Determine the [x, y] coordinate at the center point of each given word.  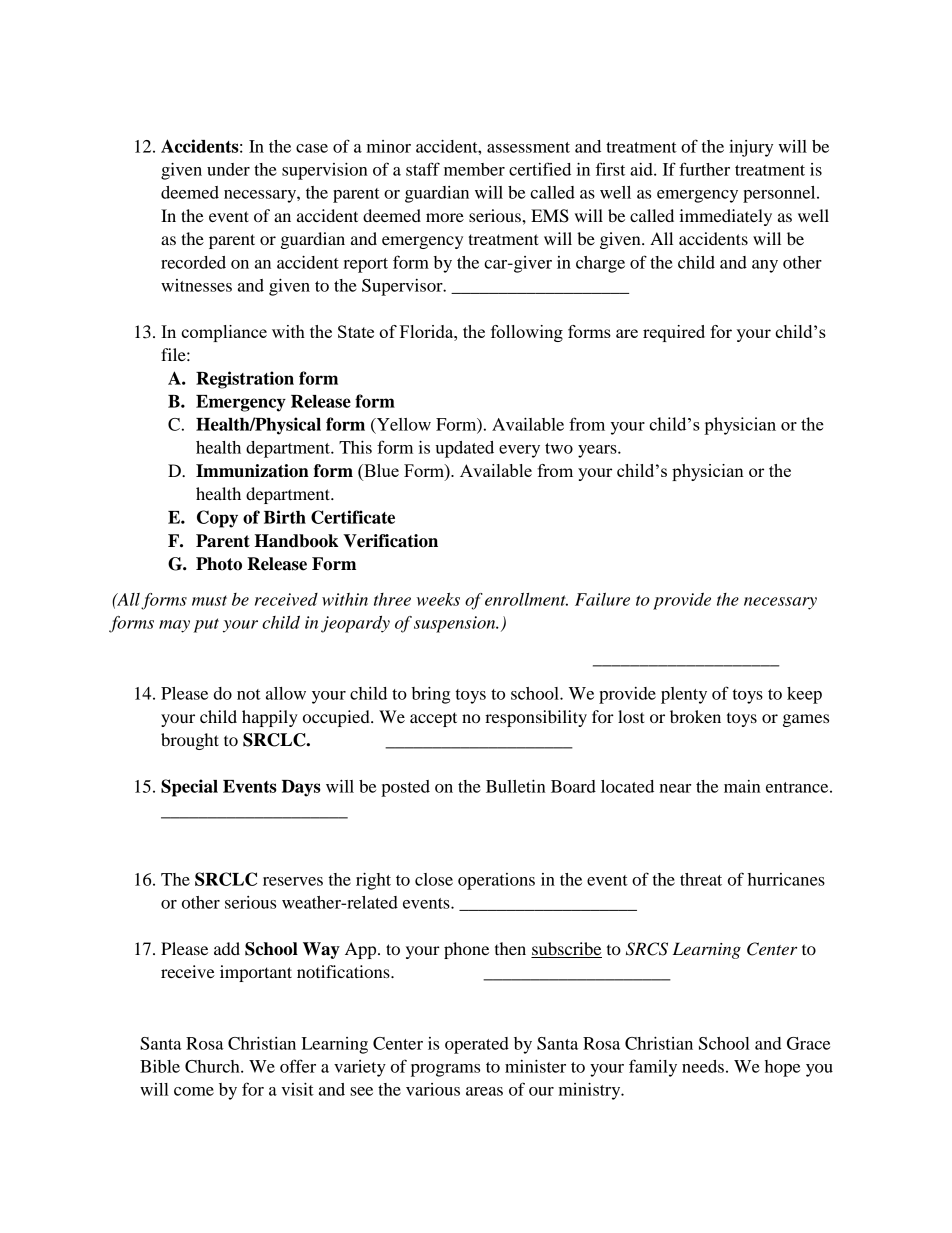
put [206, 625]
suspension [456, 624]
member [474, 169]
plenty [684, 695]
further [704, 169]
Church [213, 1066]
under [228, 169]
